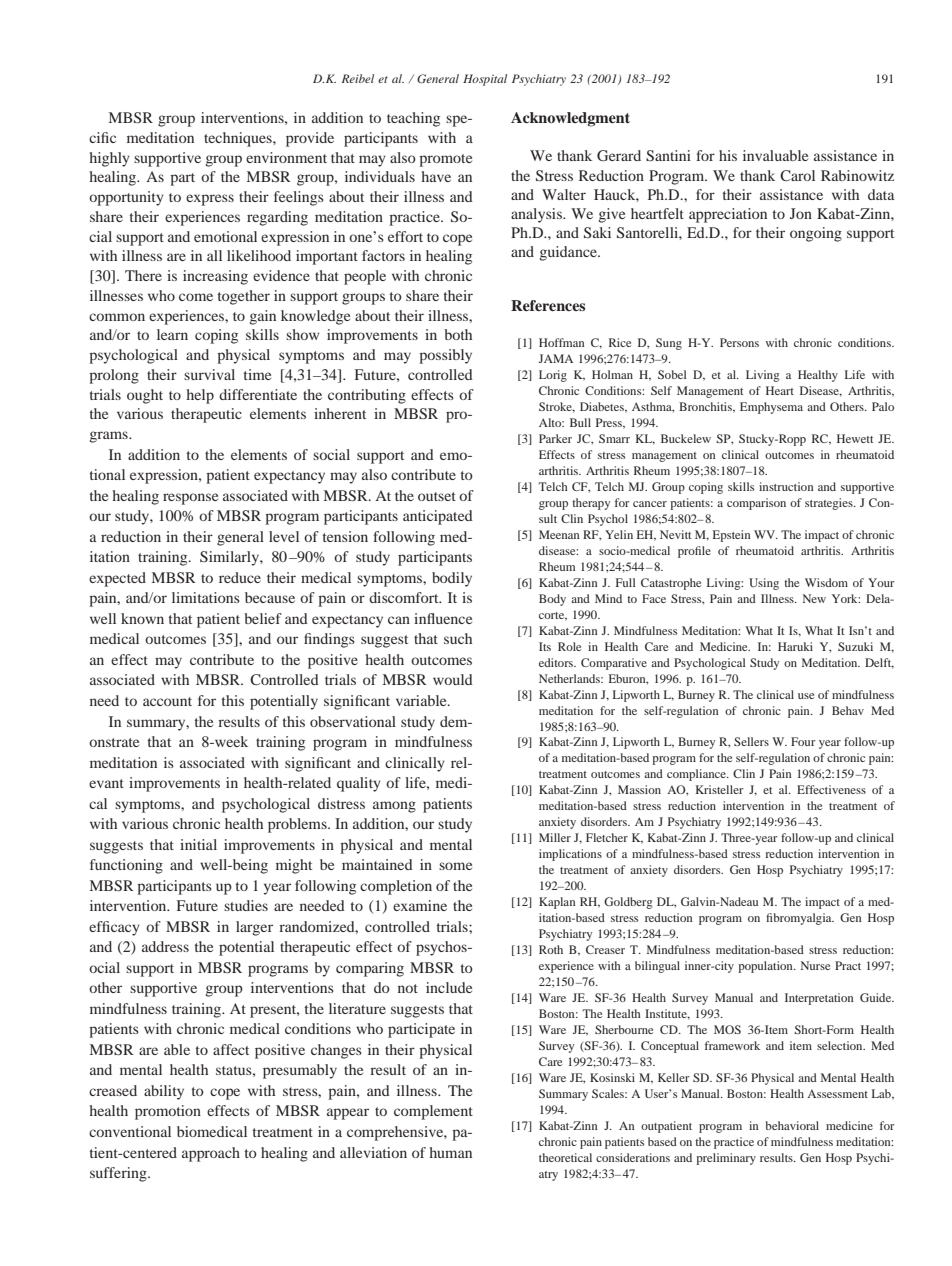  What do you see at coordinates (795, 646) in the screenshot?
I see `Haruki` at bounding box center [795, 646].
